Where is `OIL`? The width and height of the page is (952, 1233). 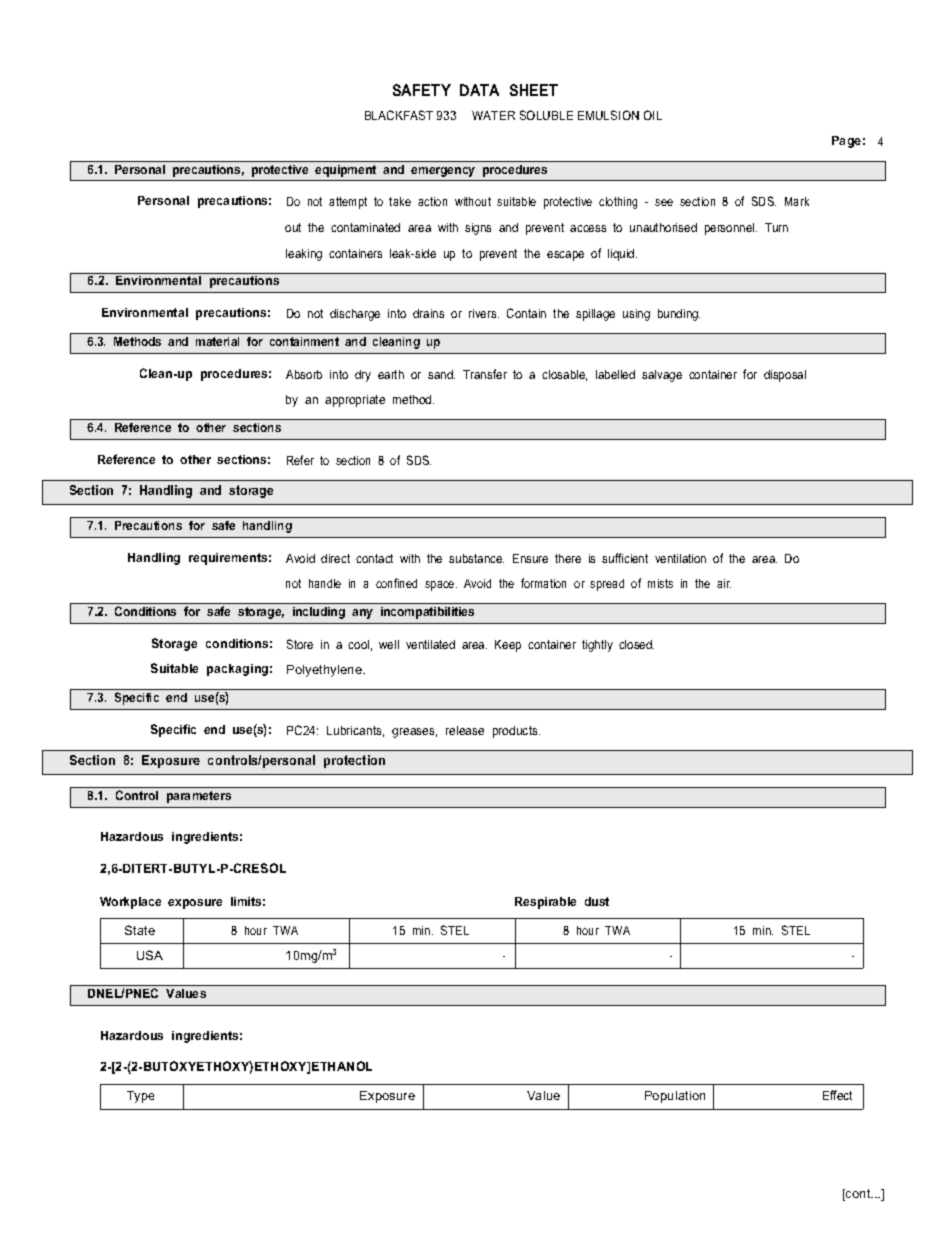 OIL is located at coordinates (653, 115).
